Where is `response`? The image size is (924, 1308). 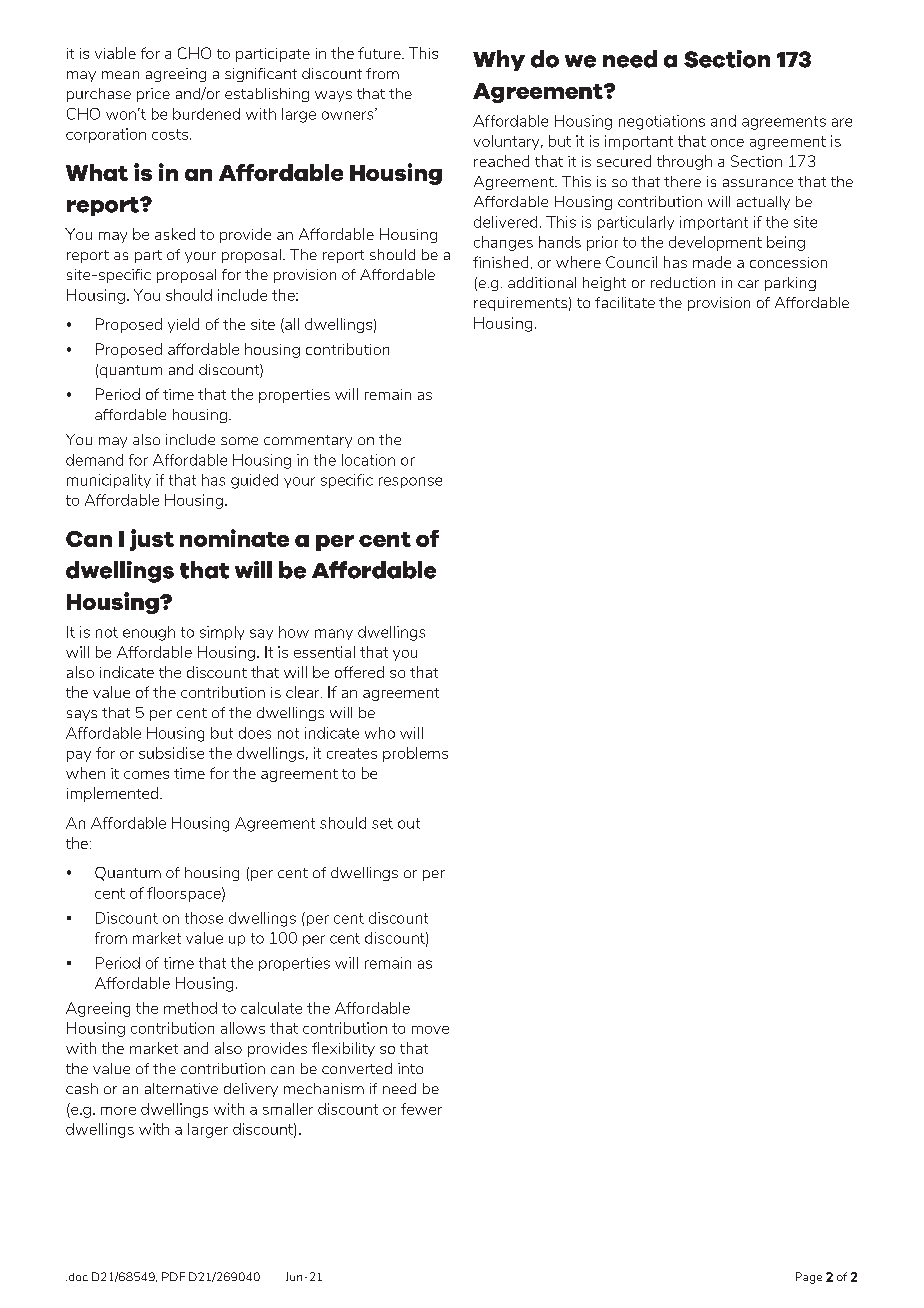 response is located at coordinates (410, 482).
